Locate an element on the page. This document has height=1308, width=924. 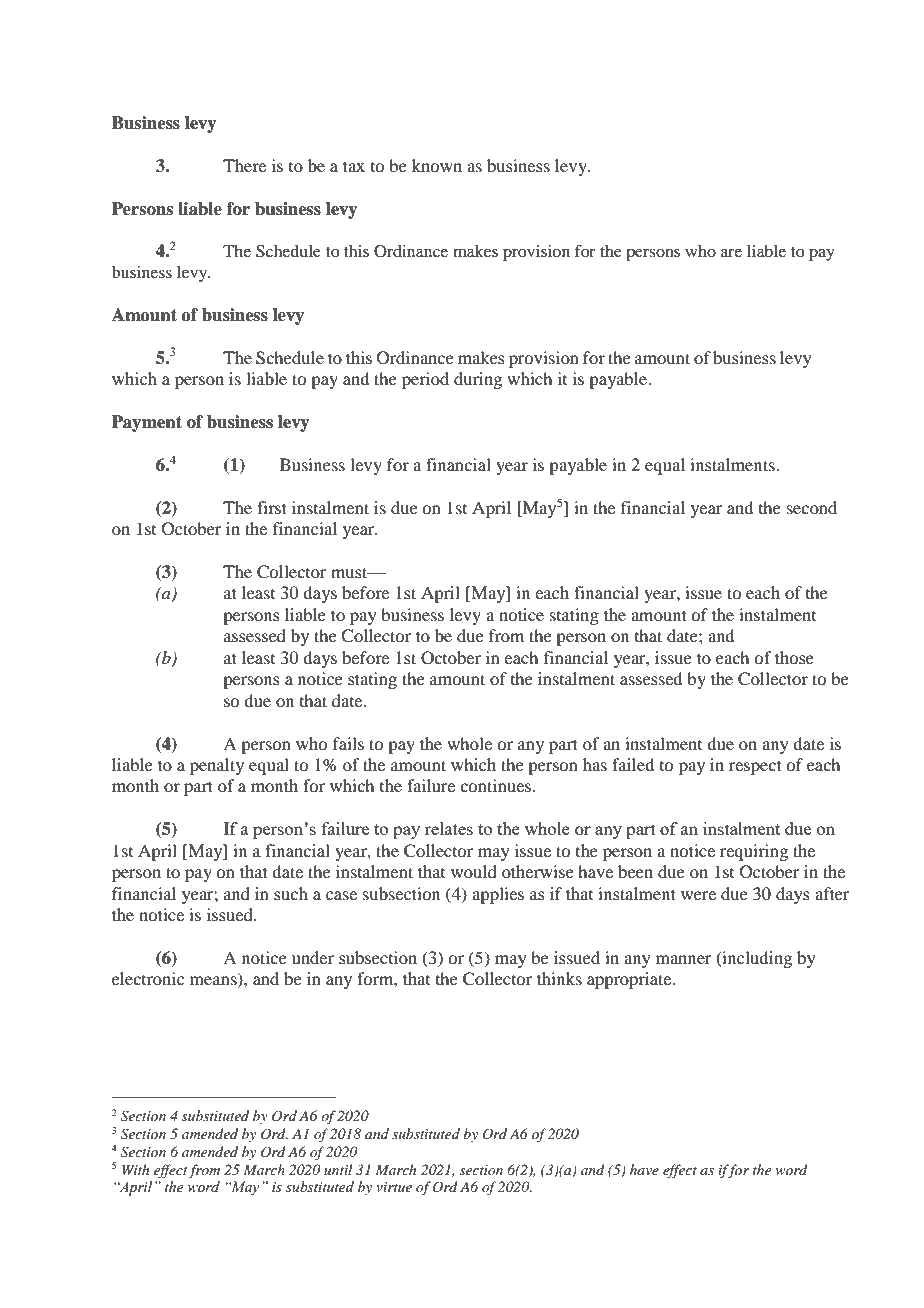
continues is located at coordinates (497, 785).
